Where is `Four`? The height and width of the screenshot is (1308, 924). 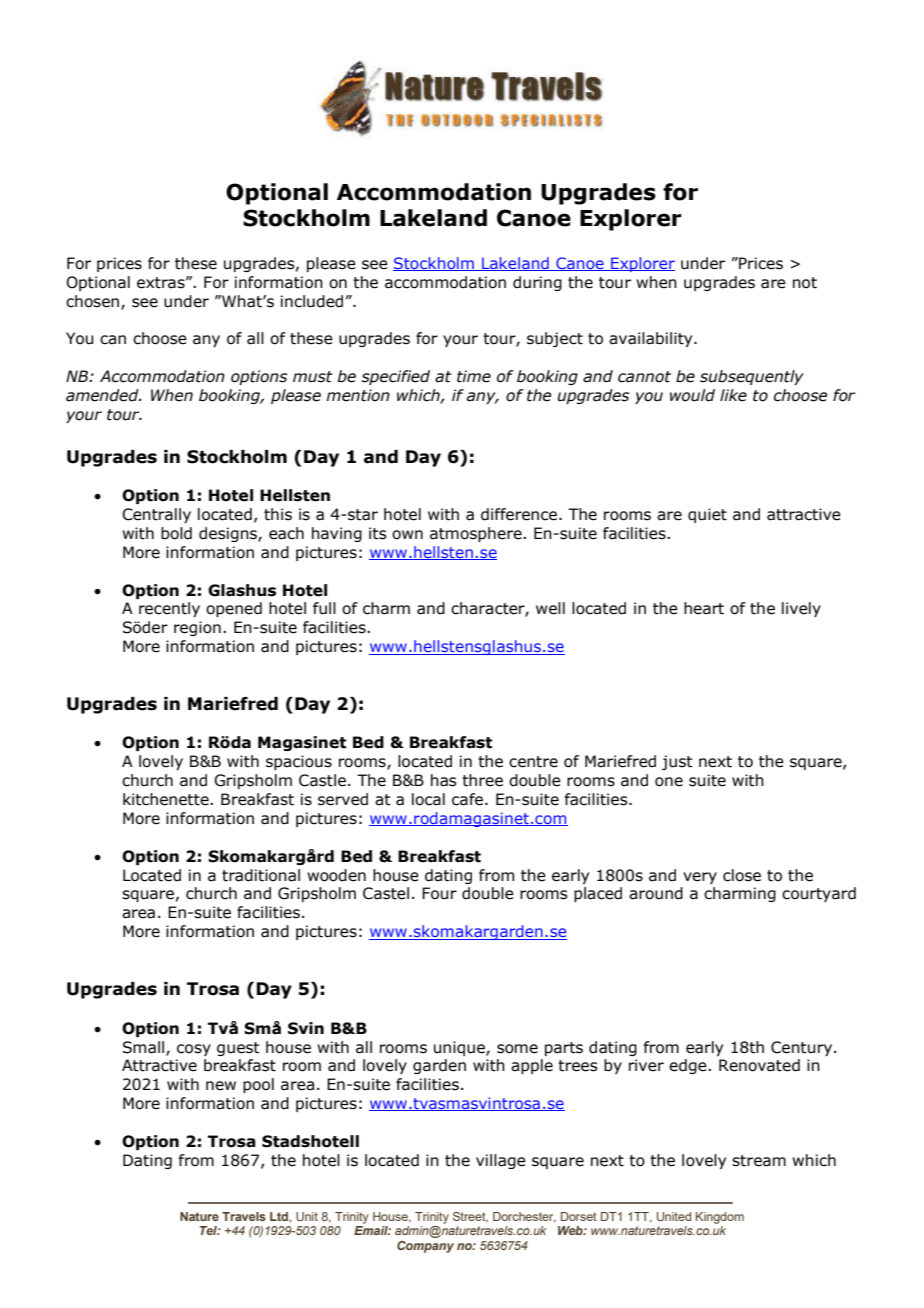
Four is located at coordinates (439, 893).
